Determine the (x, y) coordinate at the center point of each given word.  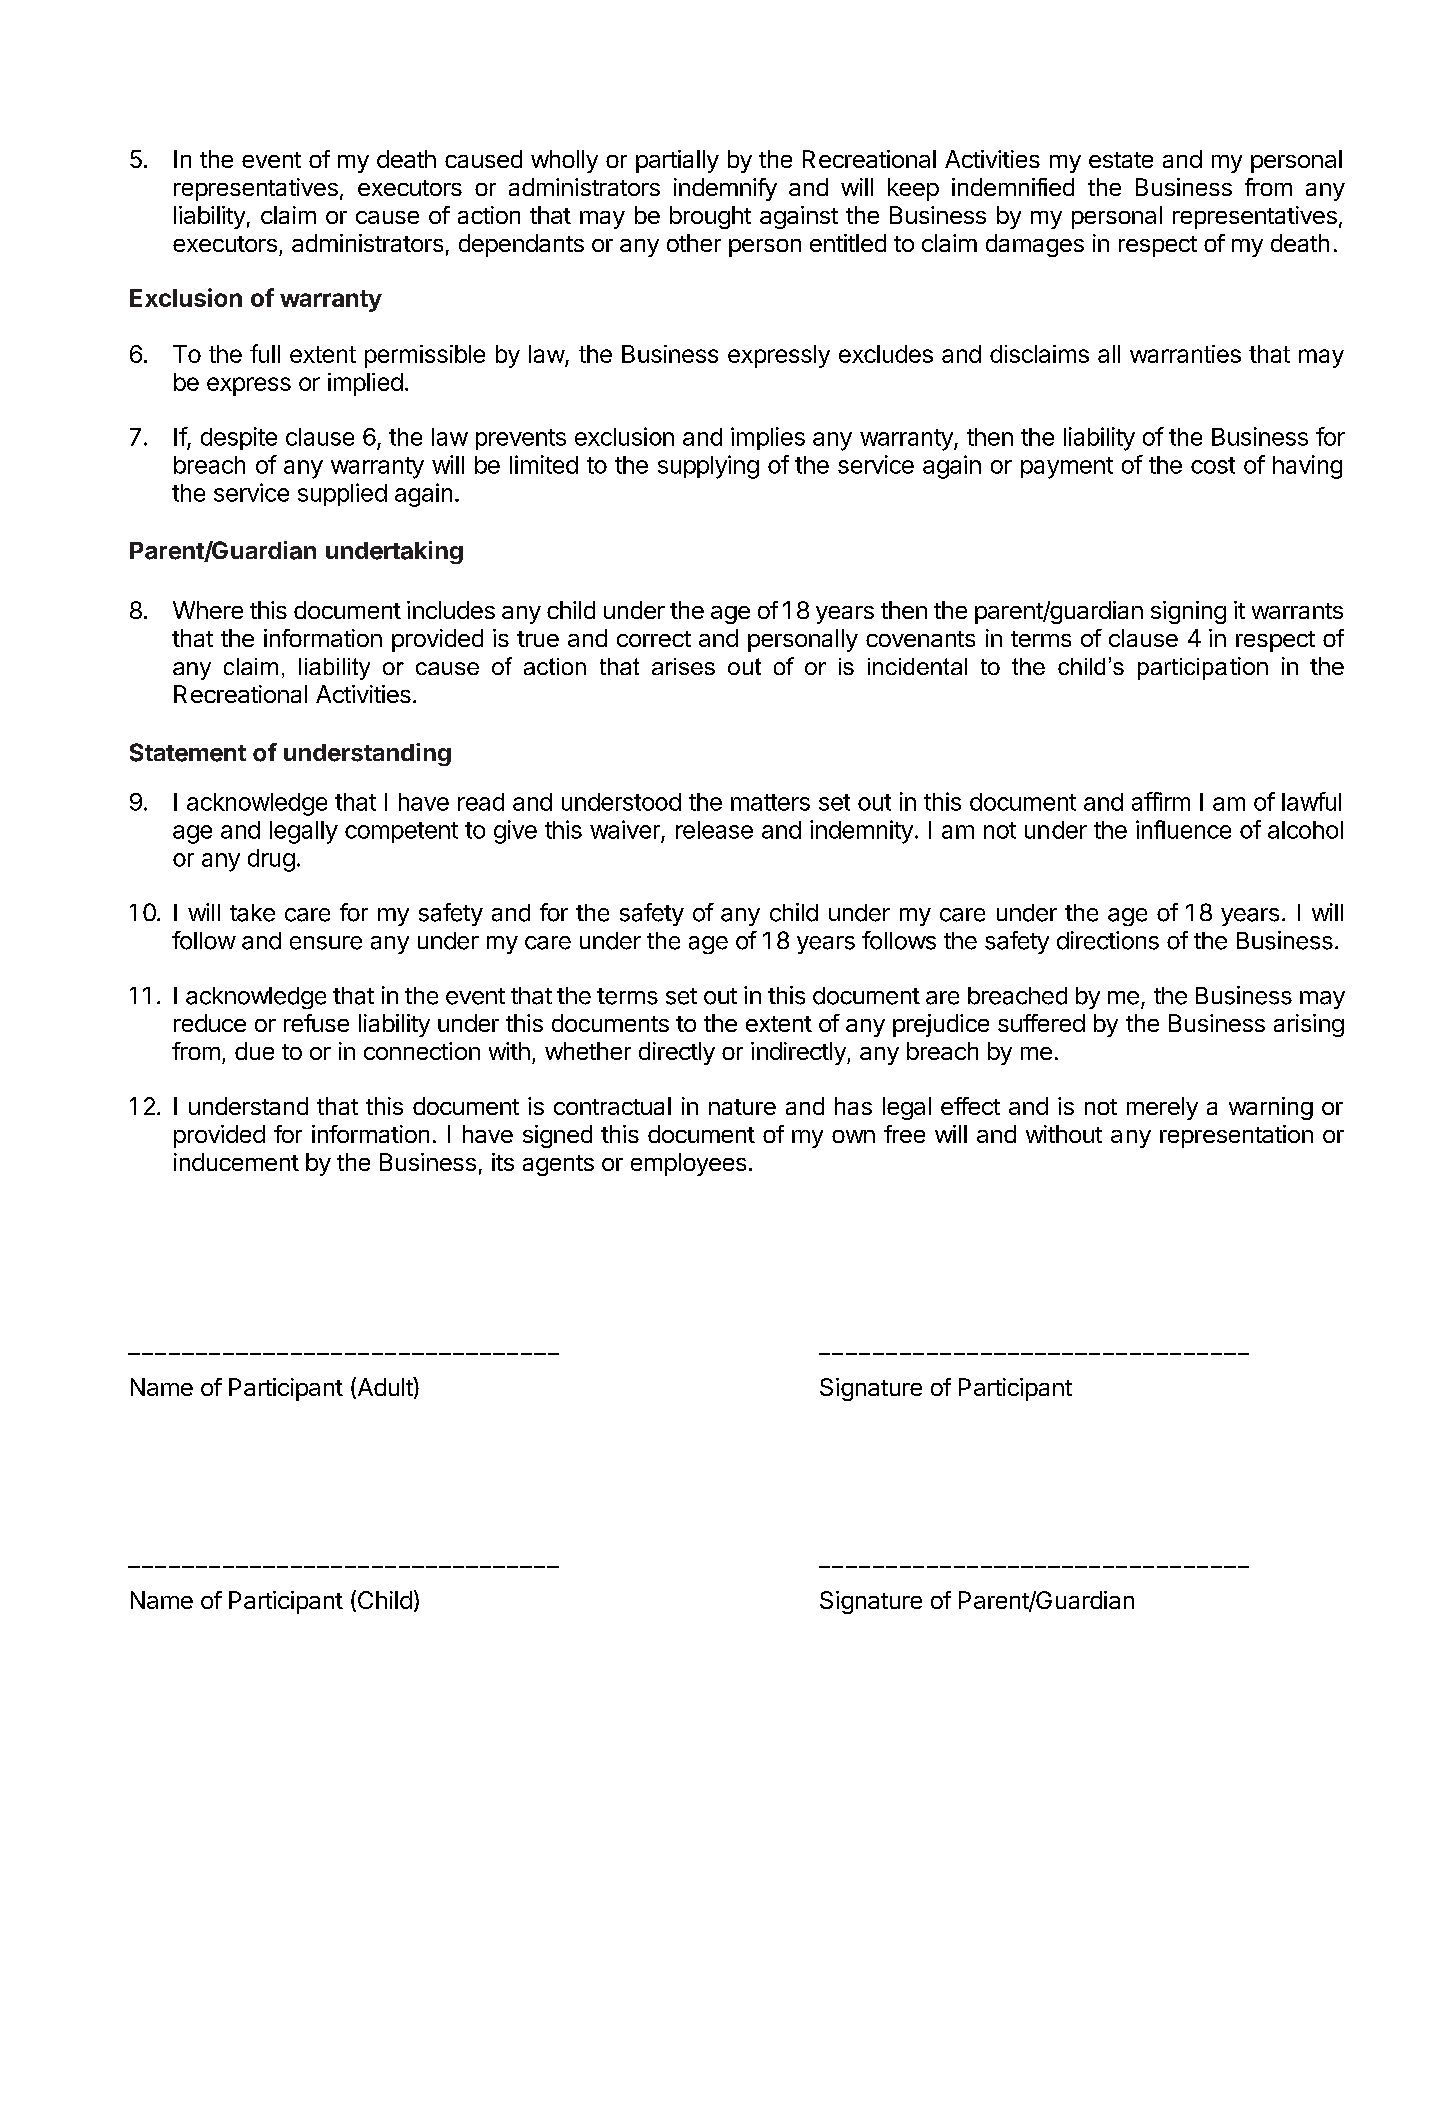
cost (1213, 465)
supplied (342, 494)
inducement (236, 1162)
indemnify (725, 189)
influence (1183, 829)
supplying (708, 467)
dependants (521, 245)
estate (1121, 160)
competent (401, 832)
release (714, 830)
